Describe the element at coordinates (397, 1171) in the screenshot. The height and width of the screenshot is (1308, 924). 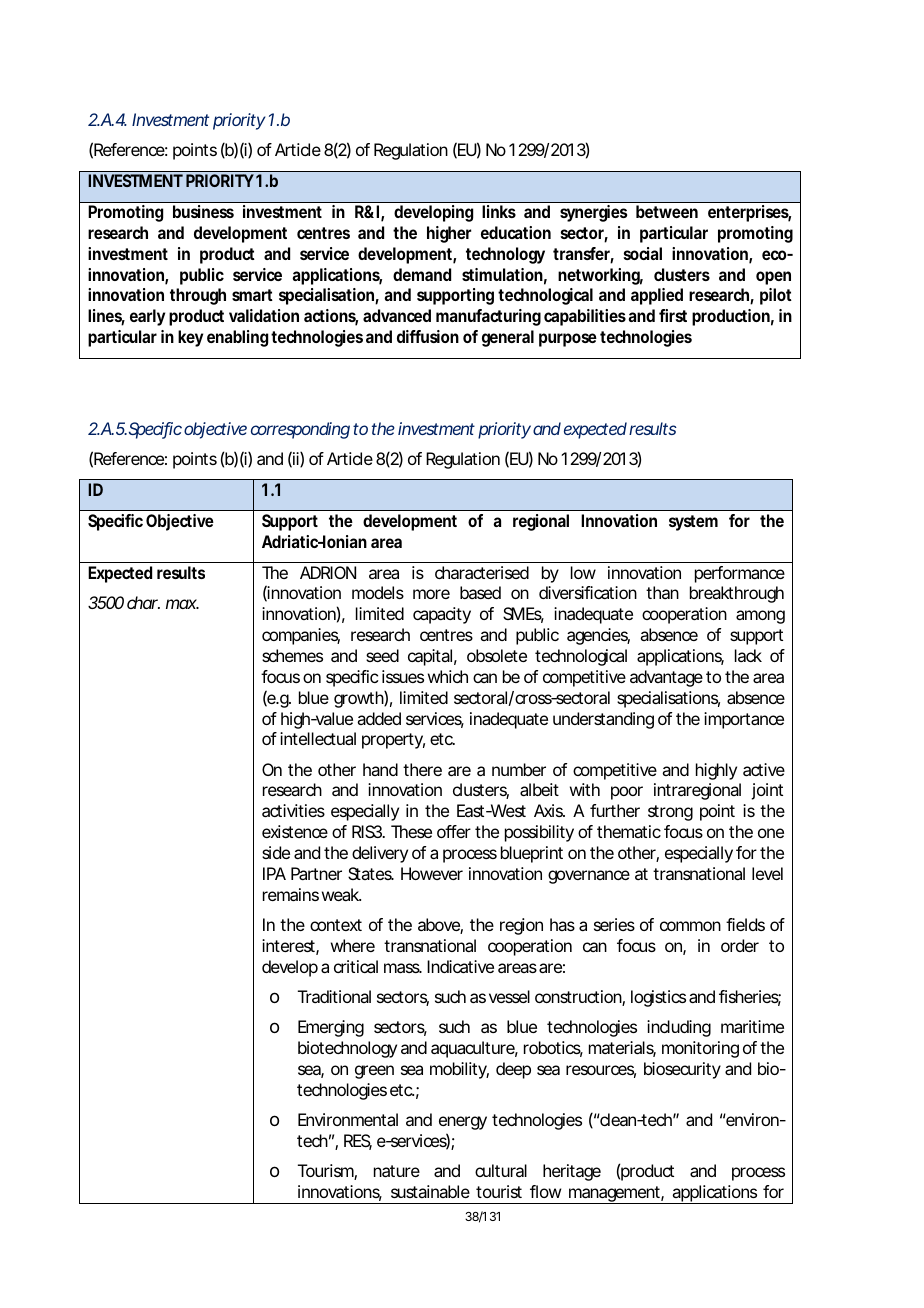
I see `nature` at that location.
